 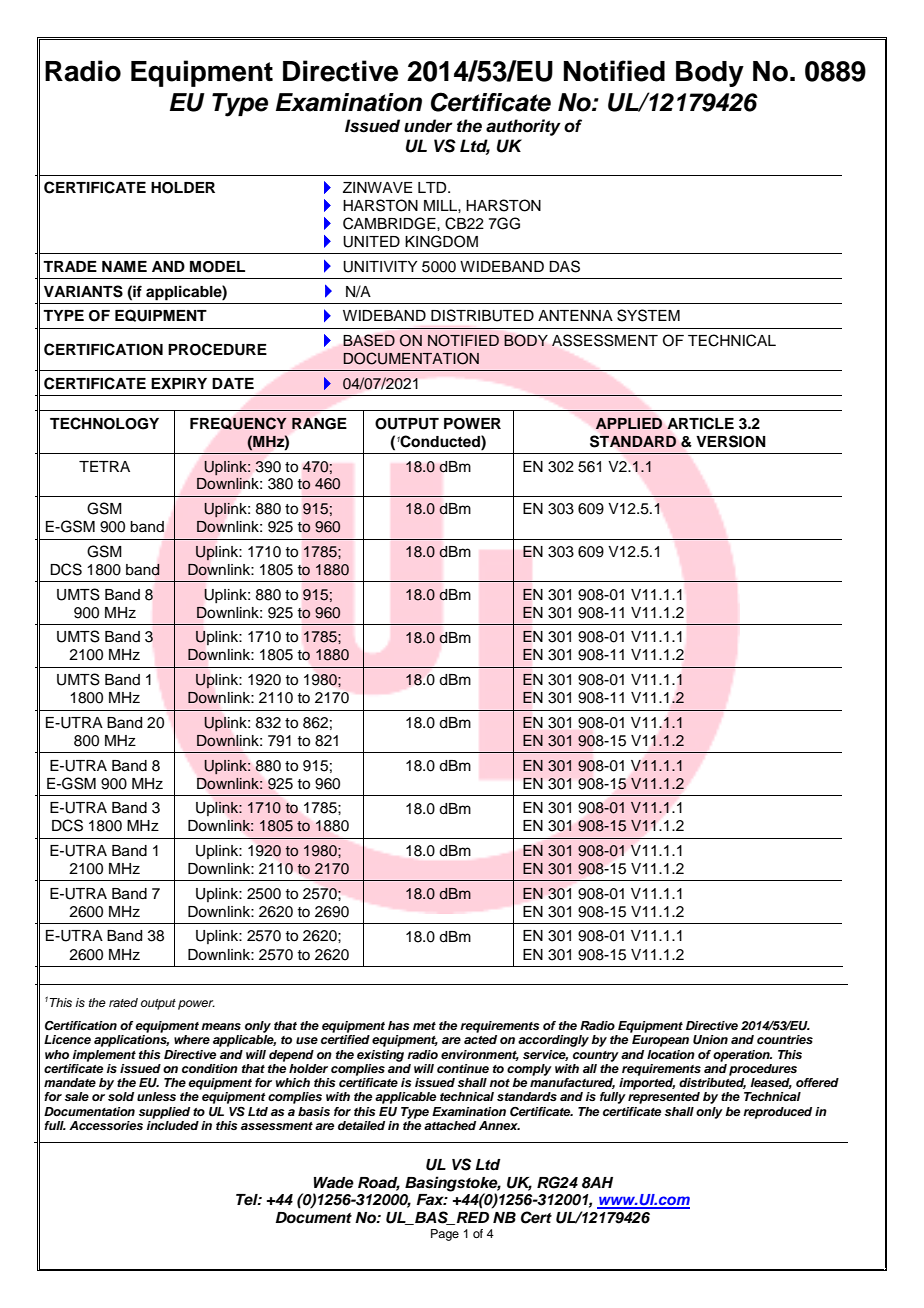 What do you see at coordinates (124, 266) in the screenshot?
I see `NAME` at bounding box center [124, 266].
